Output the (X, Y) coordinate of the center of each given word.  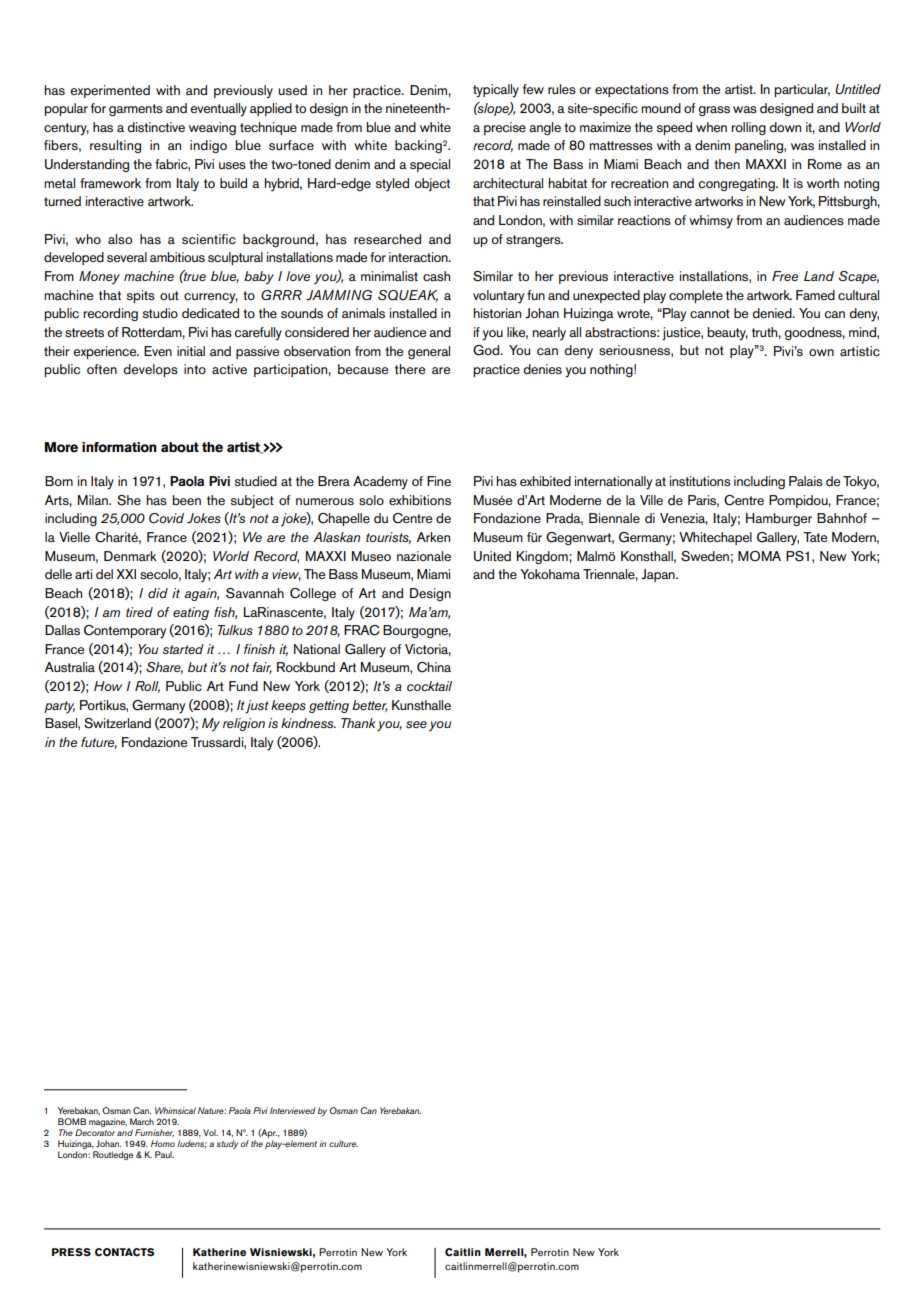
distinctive (156, 127)
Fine (439, 481)
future (99, 743)
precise (505, 128)
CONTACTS (124, 1252)
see (416, 724)
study (227, 1144)
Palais (806, 481)
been (186, 500)
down (785, 127)
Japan (659, 575)
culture (343, 1143)
